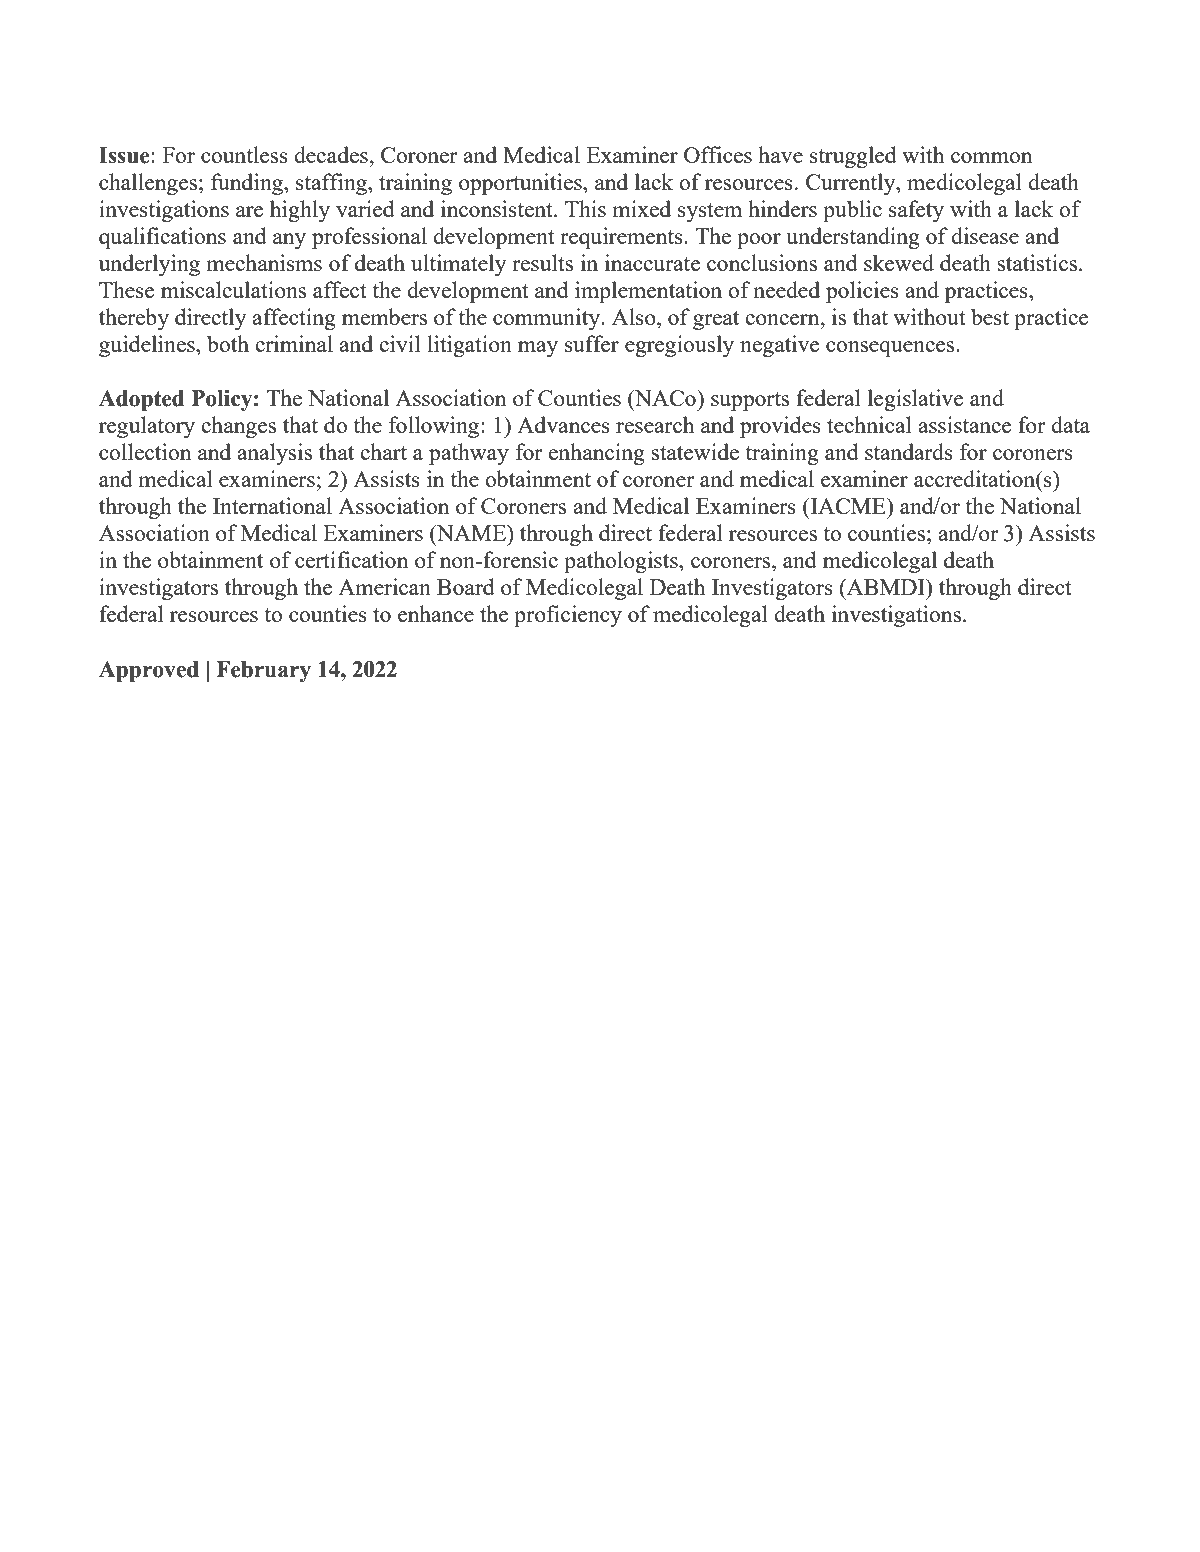  Describe the element at coordinates (563, 424) in the screenshot. I see `Advances` at that location.
